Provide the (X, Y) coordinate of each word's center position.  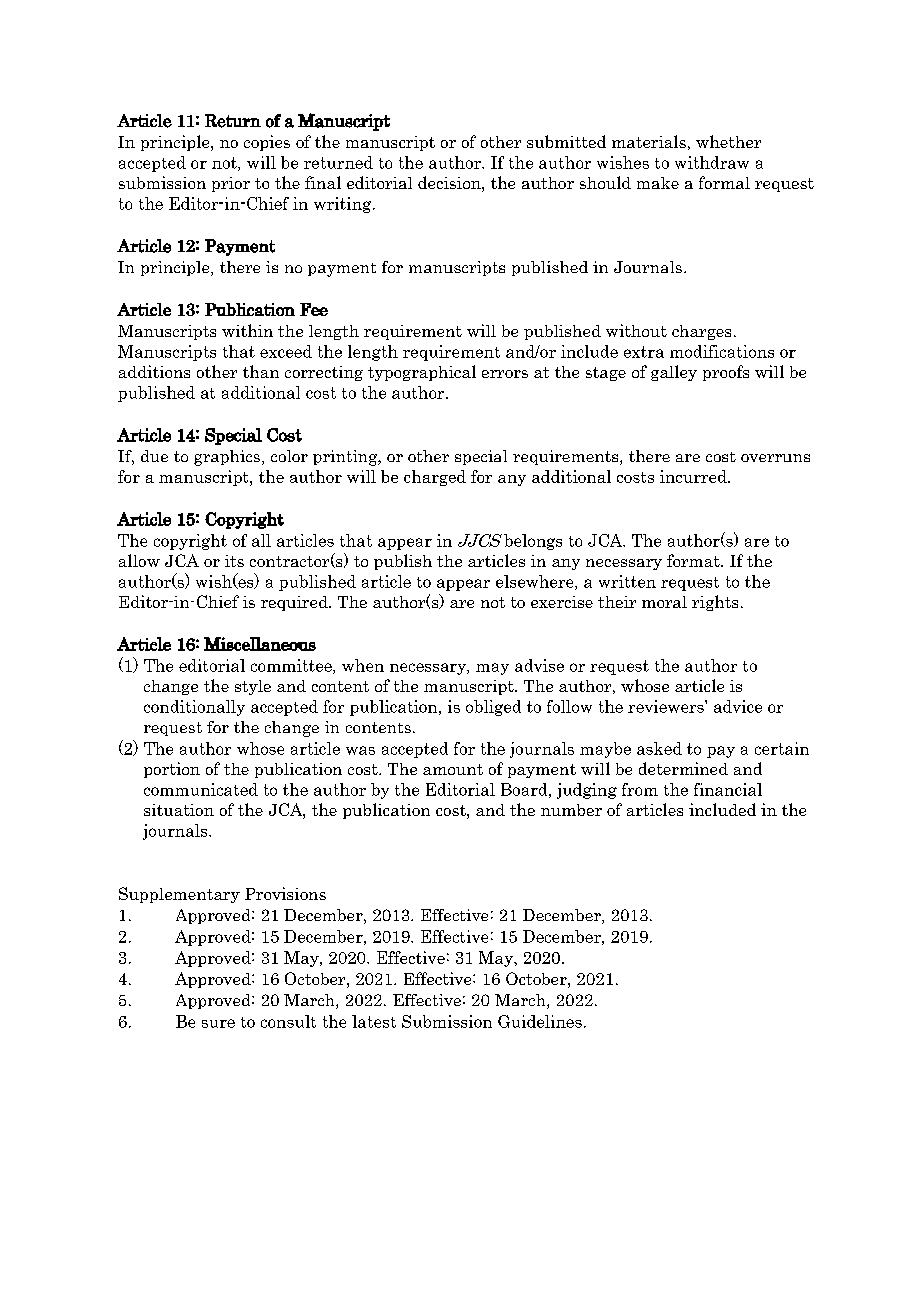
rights (715, 603)
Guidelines (540, 1021)
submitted (566, 141)
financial (728, 789)
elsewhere (536, 582)
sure (218, 1023)
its (234, 561)
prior (231, 184)
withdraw (712, 162)
